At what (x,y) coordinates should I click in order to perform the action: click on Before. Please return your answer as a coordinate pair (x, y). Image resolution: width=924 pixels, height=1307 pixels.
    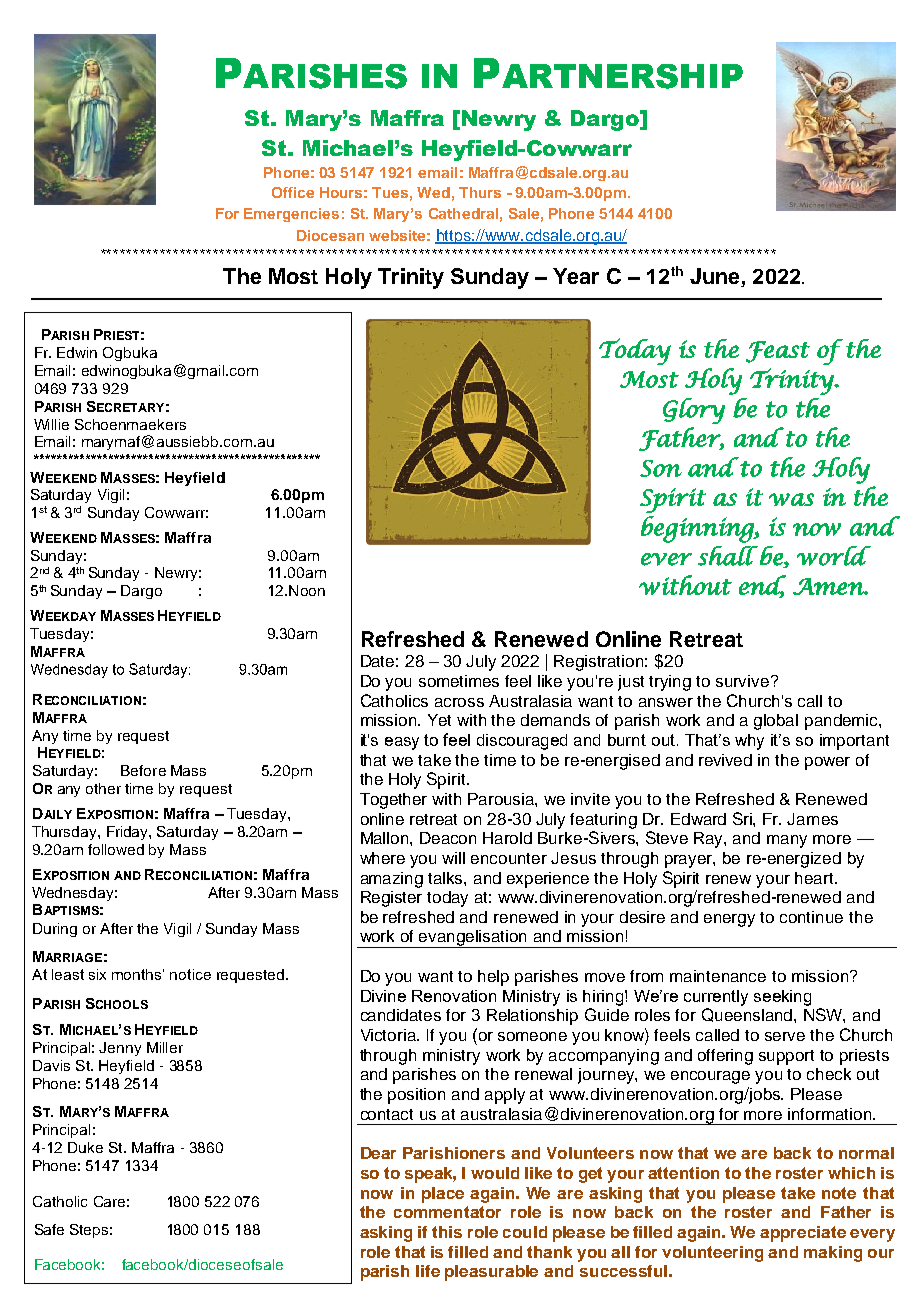
    Looking at the image, I should click on (143, 770).
